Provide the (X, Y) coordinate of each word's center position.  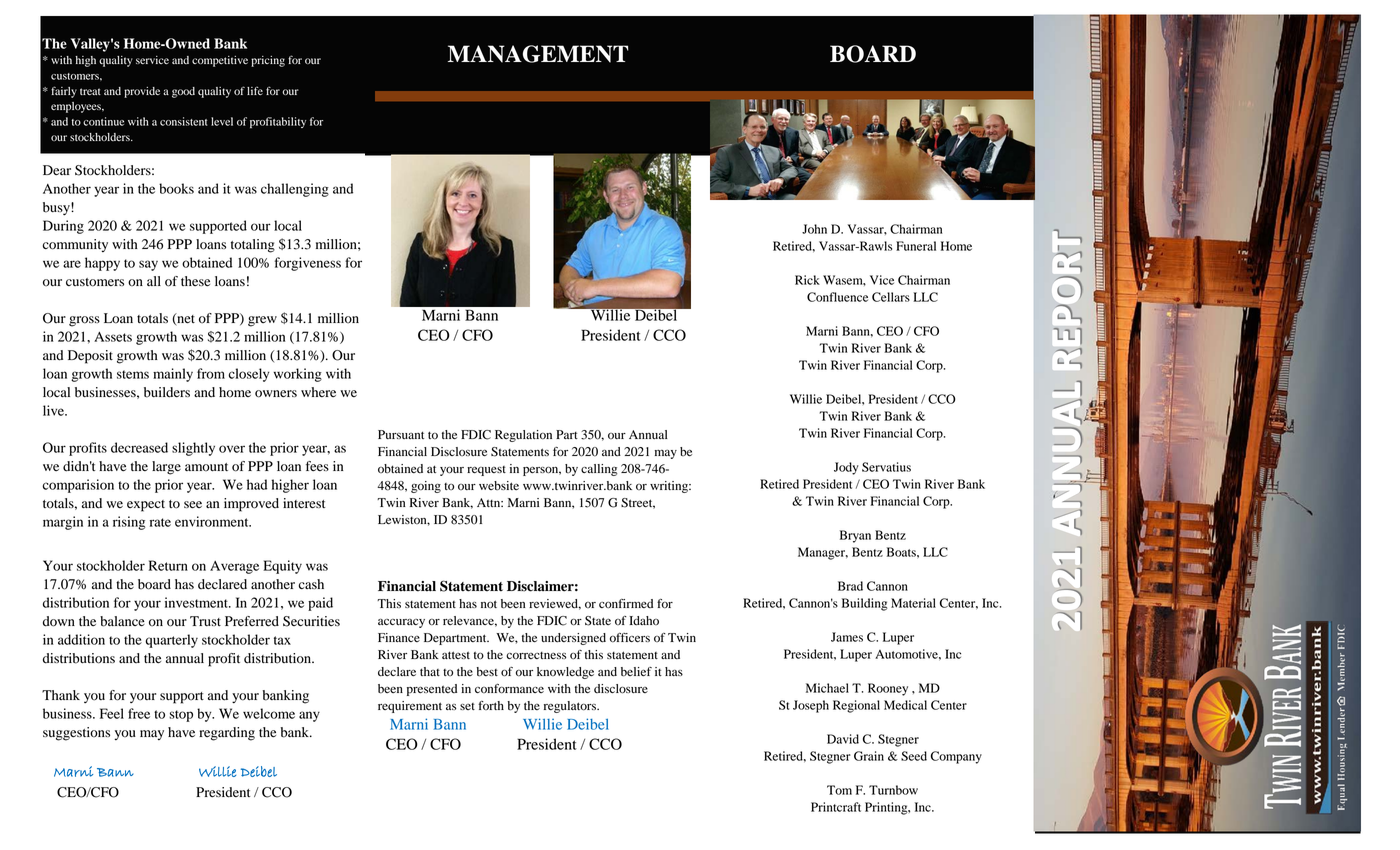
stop (181, 716)
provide (142, 92)
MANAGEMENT (538, 54)
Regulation (523, 436)
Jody (846, 468)
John (814, 229)
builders (167, 392)
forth (491, 705)
